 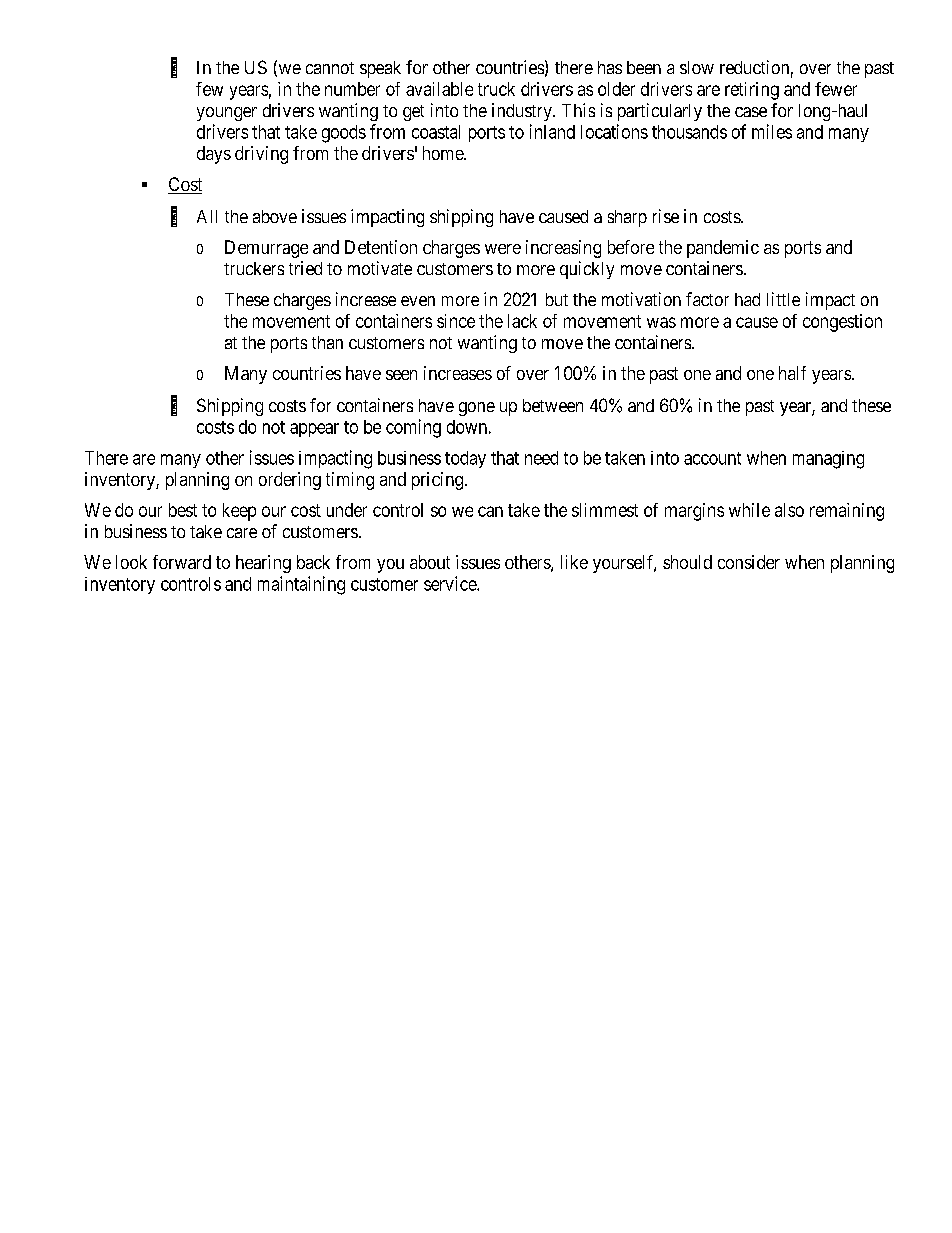 I want to click on forward, so click(x=182, y=562).
